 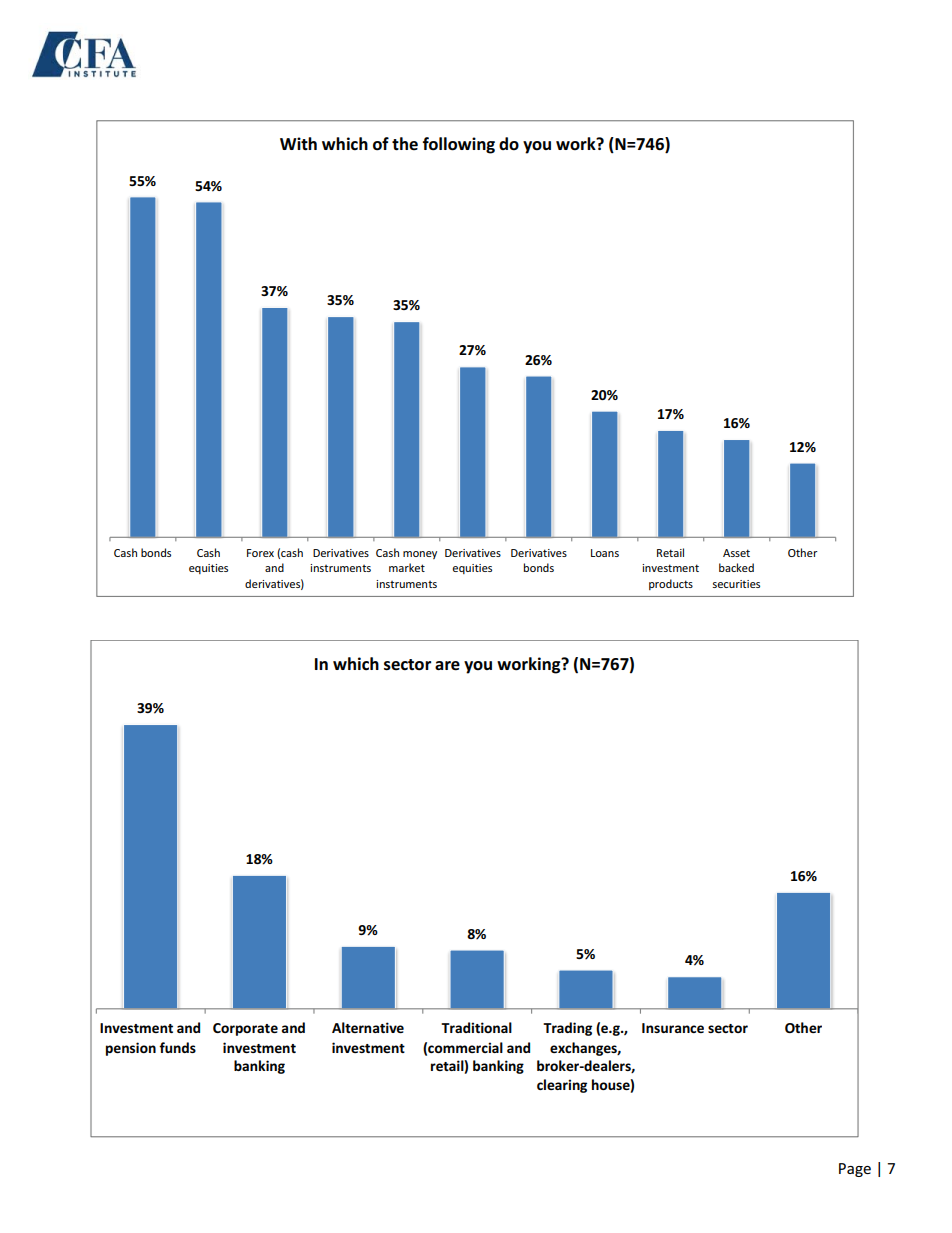 I want to click on clearing, so click(x=562, y=1086).
